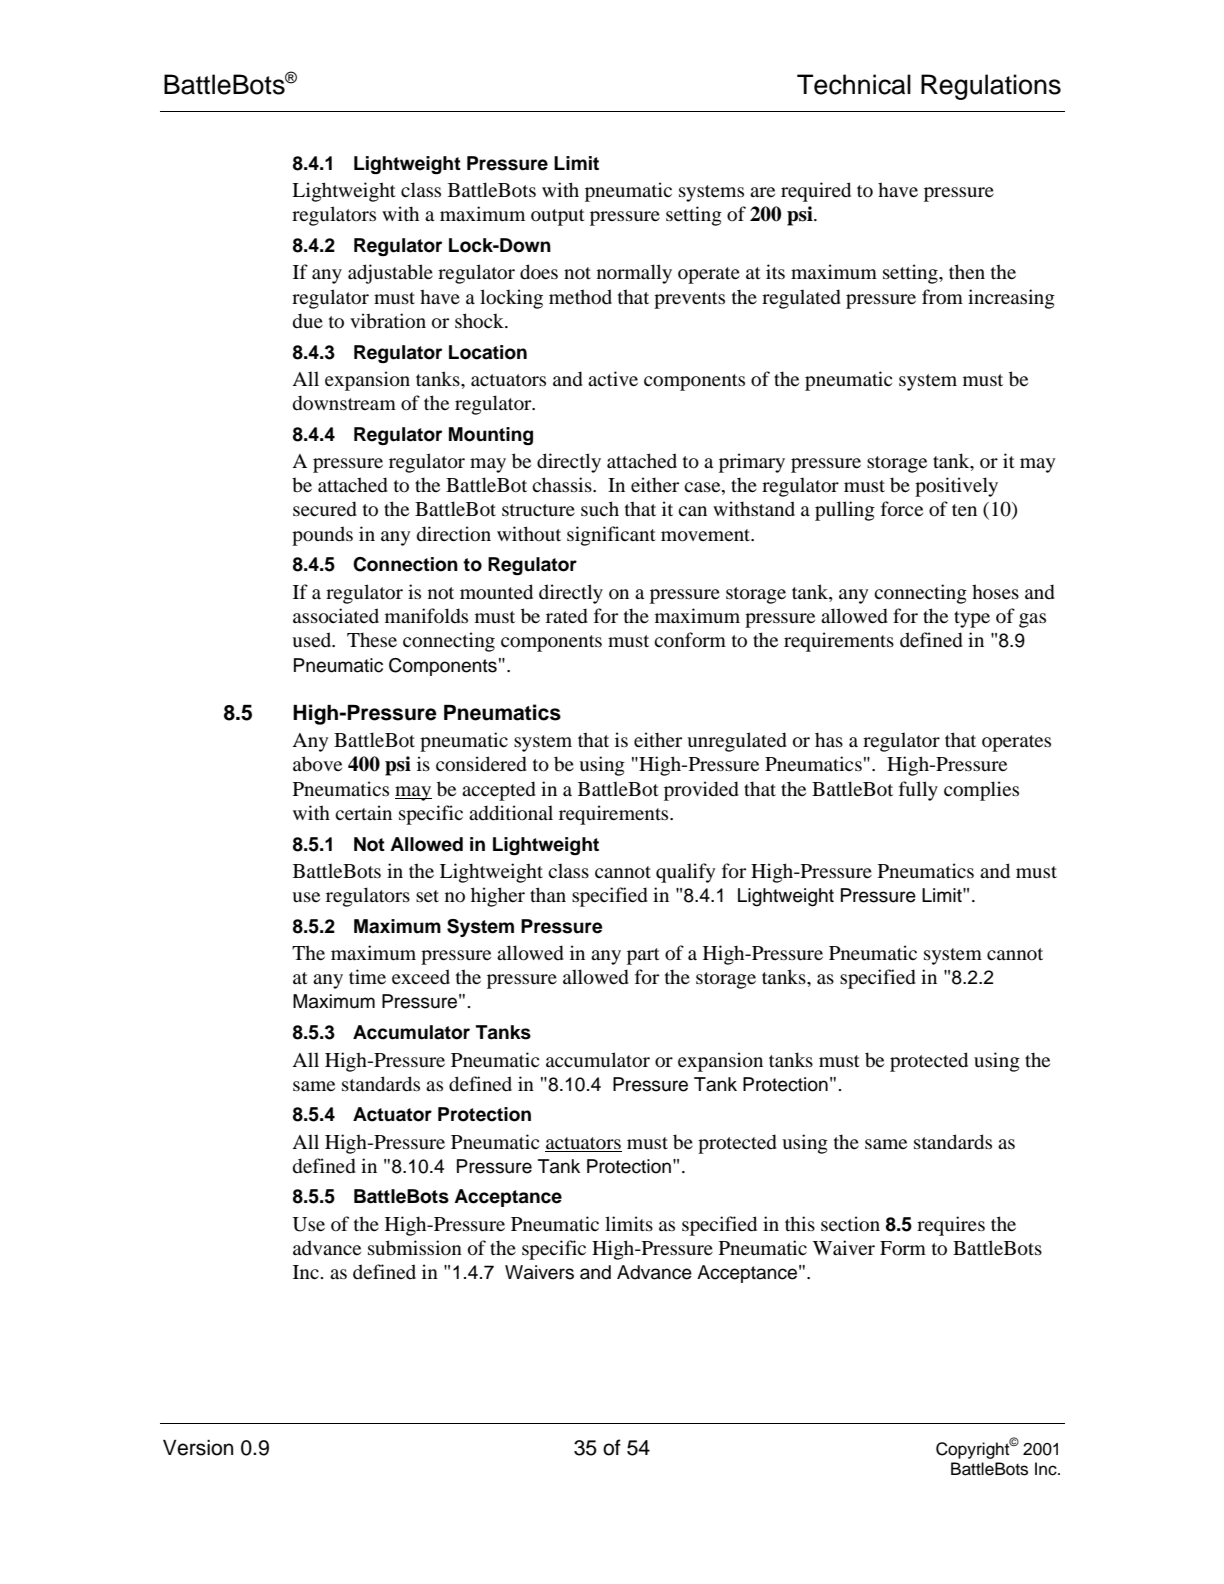  What do you see at coordinates (390, 274) in the screenshot?
I see `adjustable` at bounding box center [390, 274].
